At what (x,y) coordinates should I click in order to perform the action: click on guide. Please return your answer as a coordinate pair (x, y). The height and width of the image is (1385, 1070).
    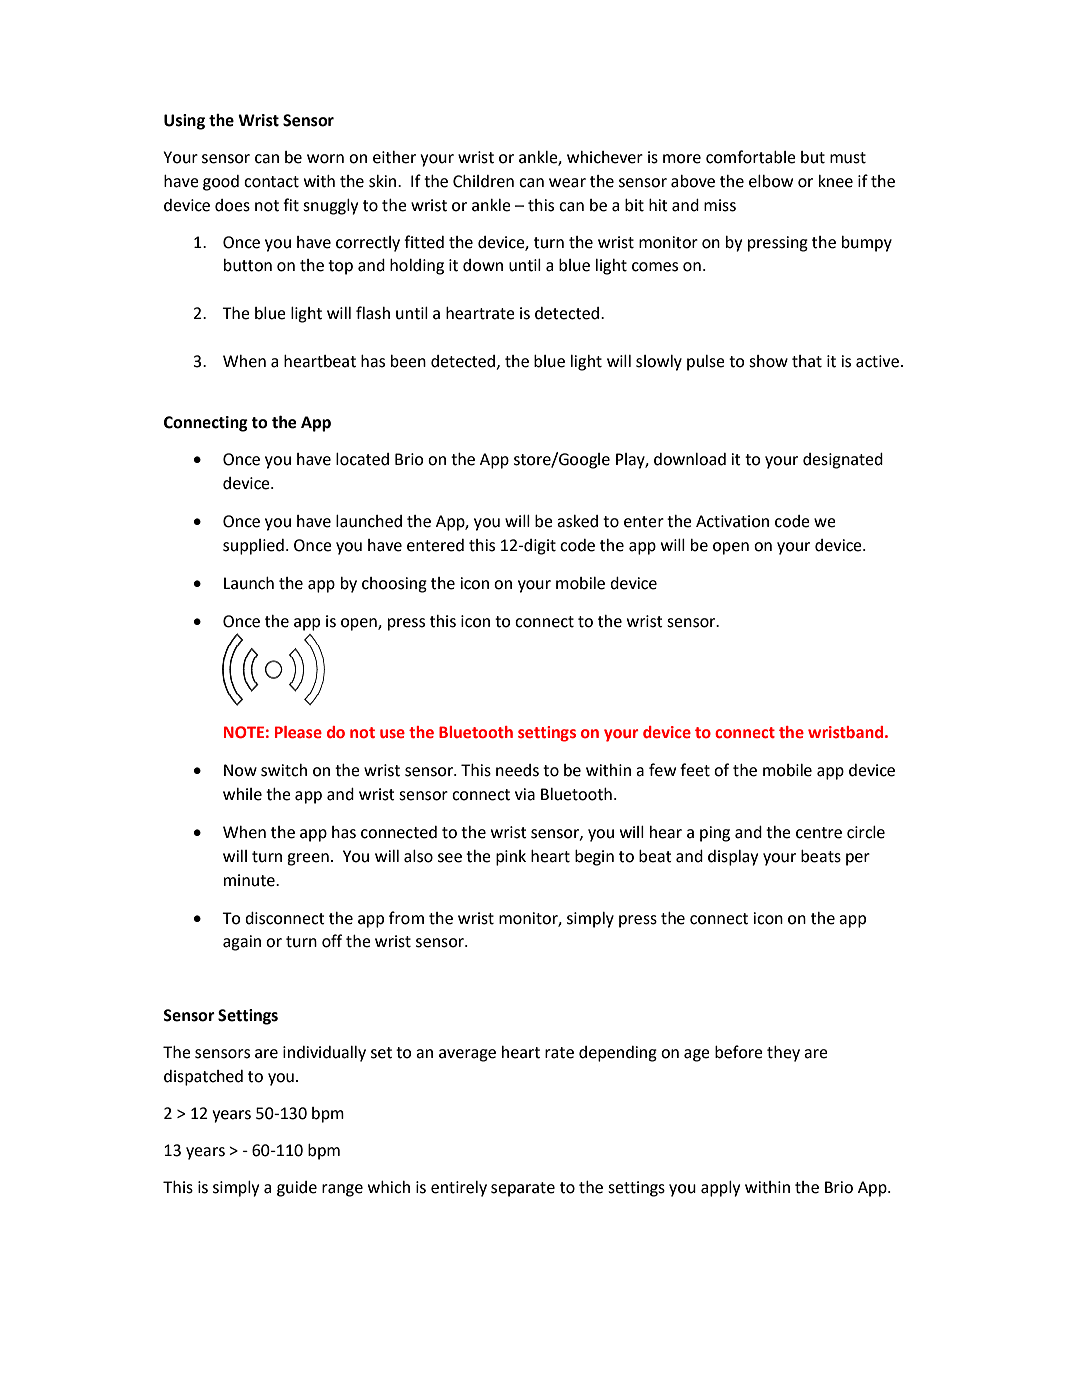
    Looking at the image, I should click on (297, 1189).
